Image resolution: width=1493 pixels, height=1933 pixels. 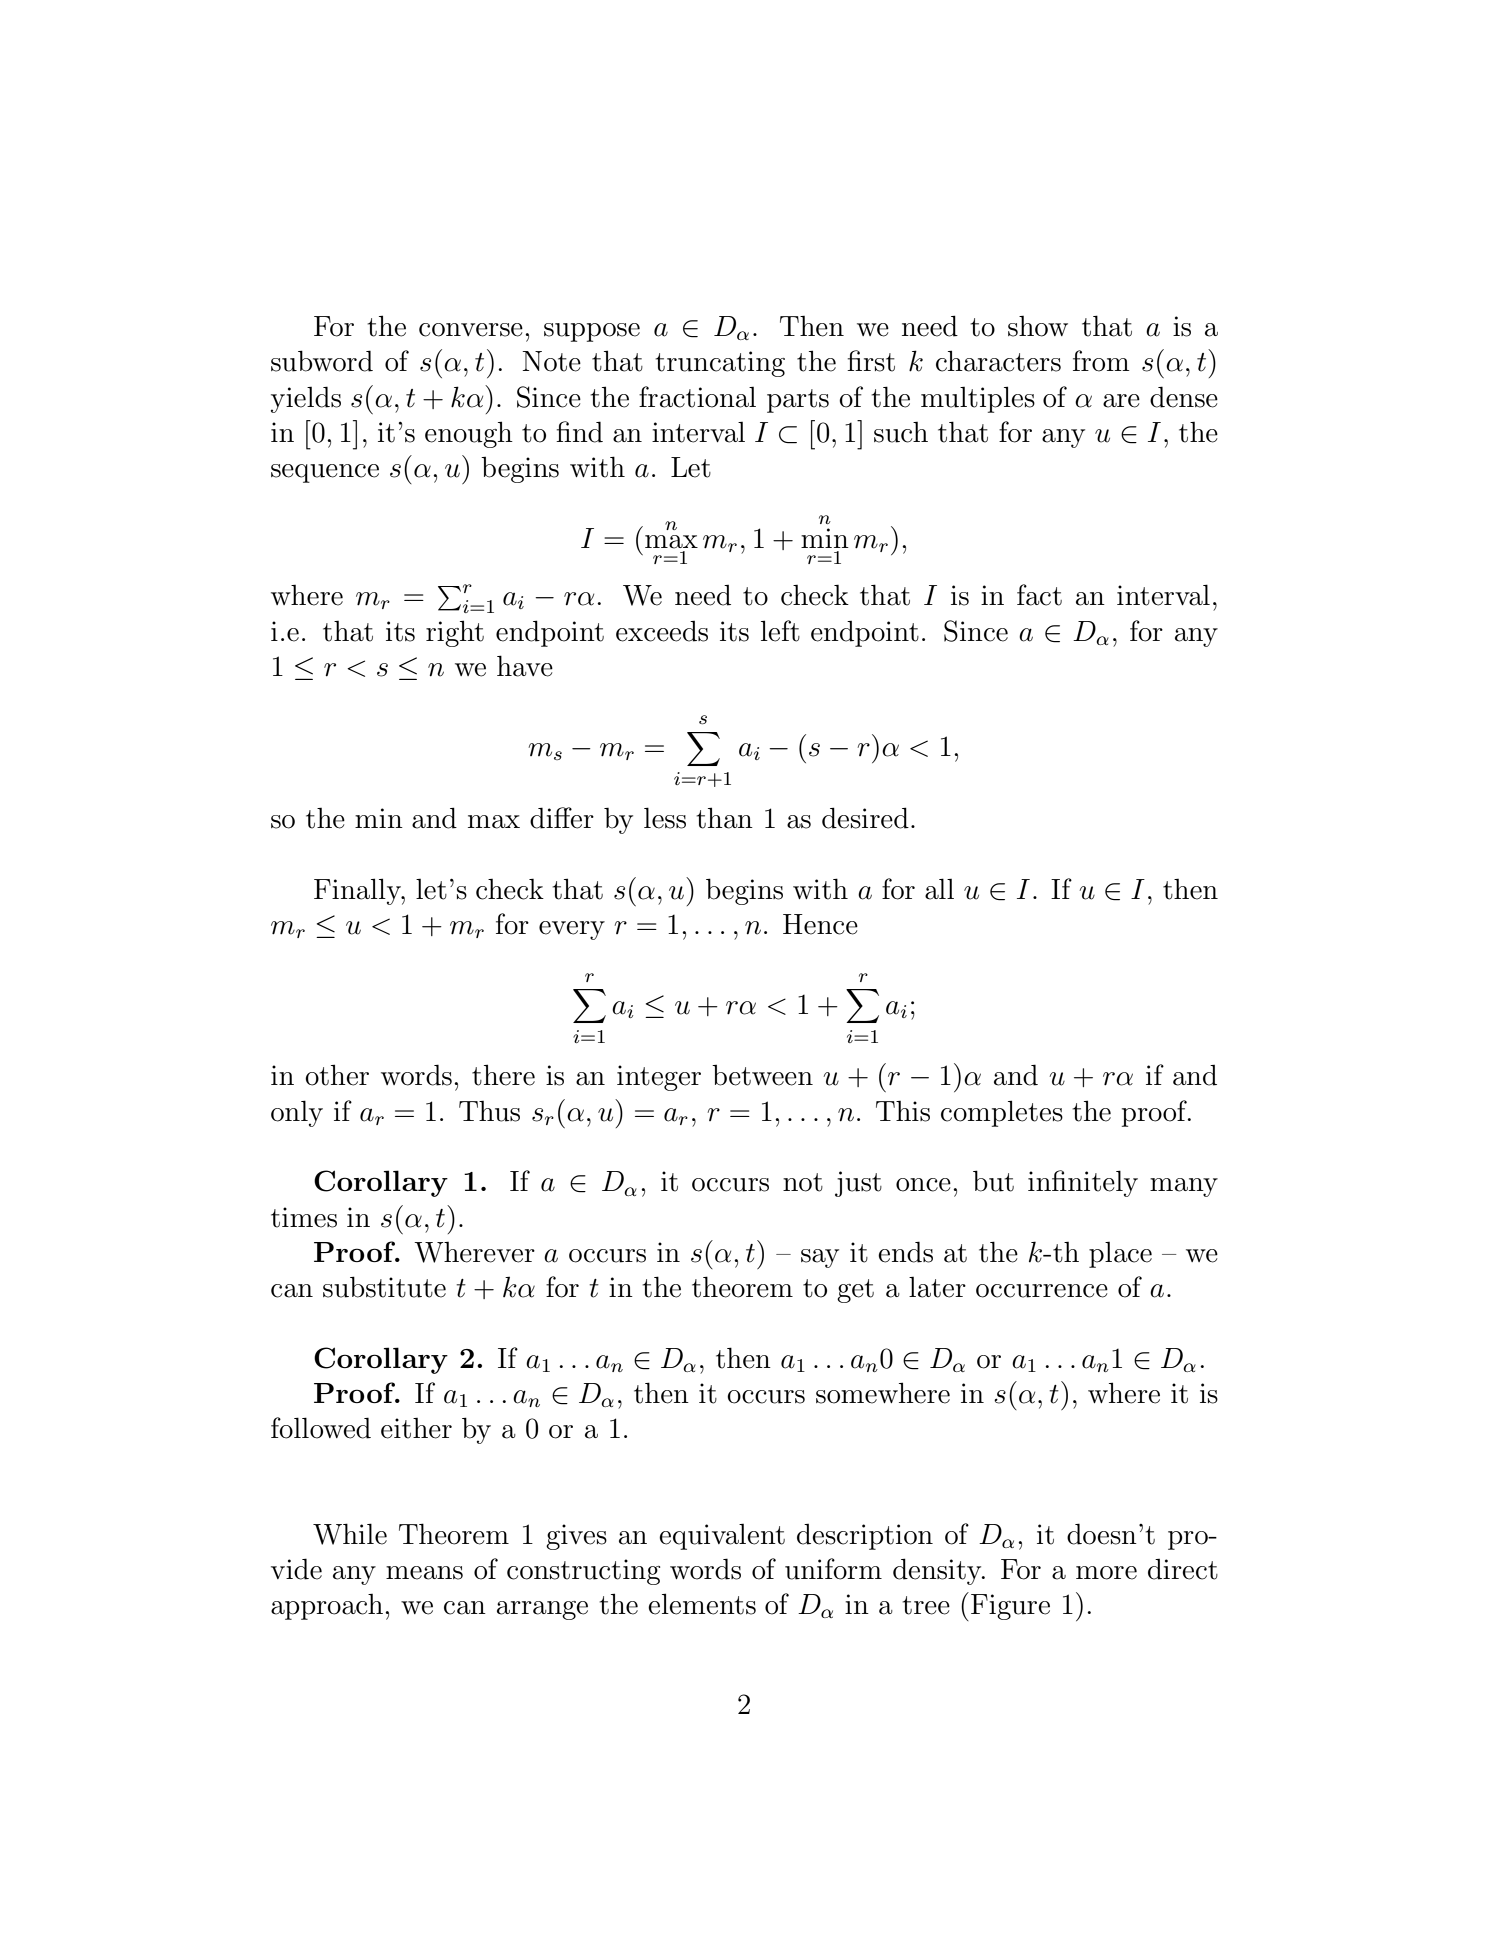 I want to click on completes, so click(x=1002, y=1113).
